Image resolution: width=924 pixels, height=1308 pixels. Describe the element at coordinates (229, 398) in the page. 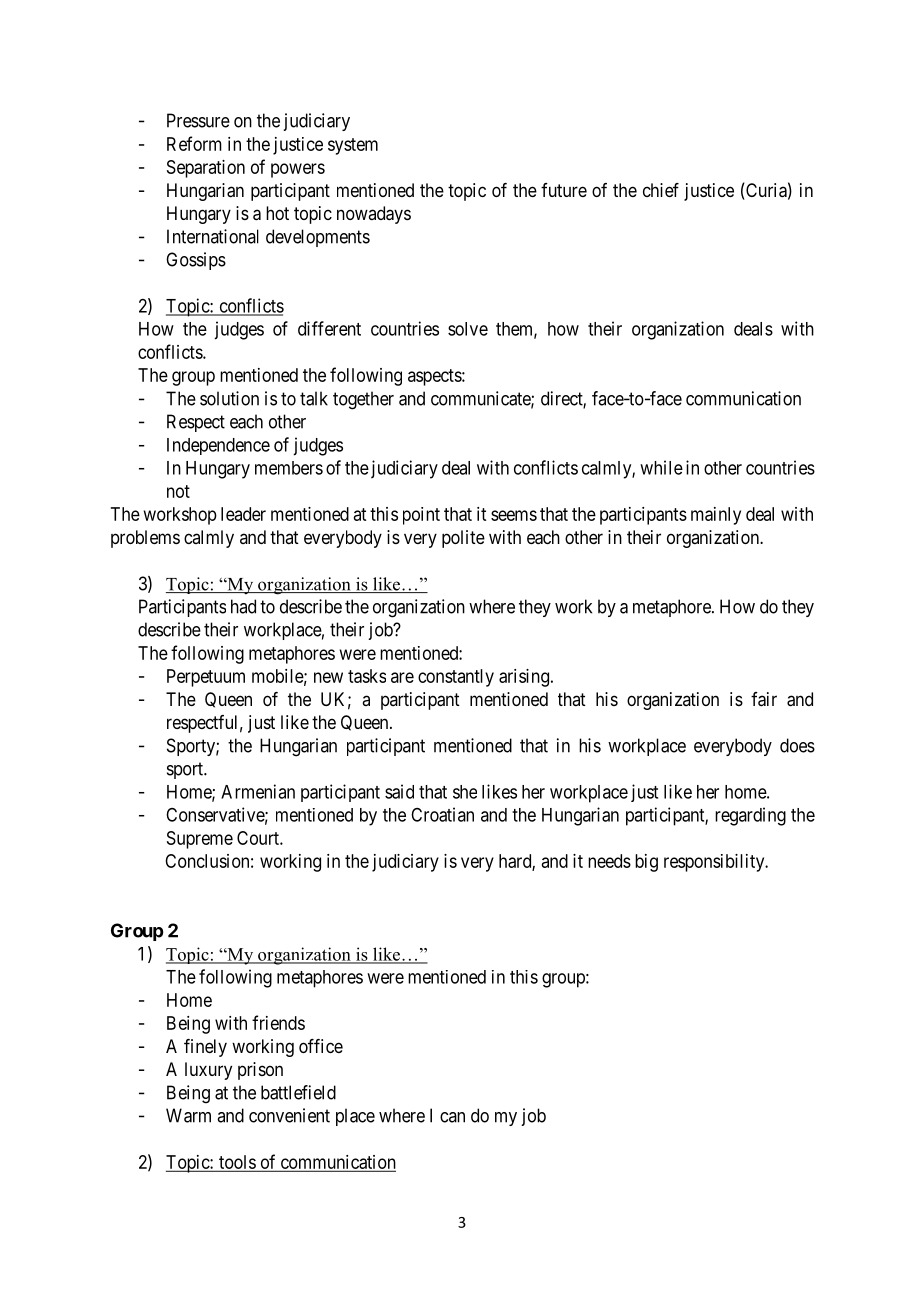

I see `solution` at that location.
